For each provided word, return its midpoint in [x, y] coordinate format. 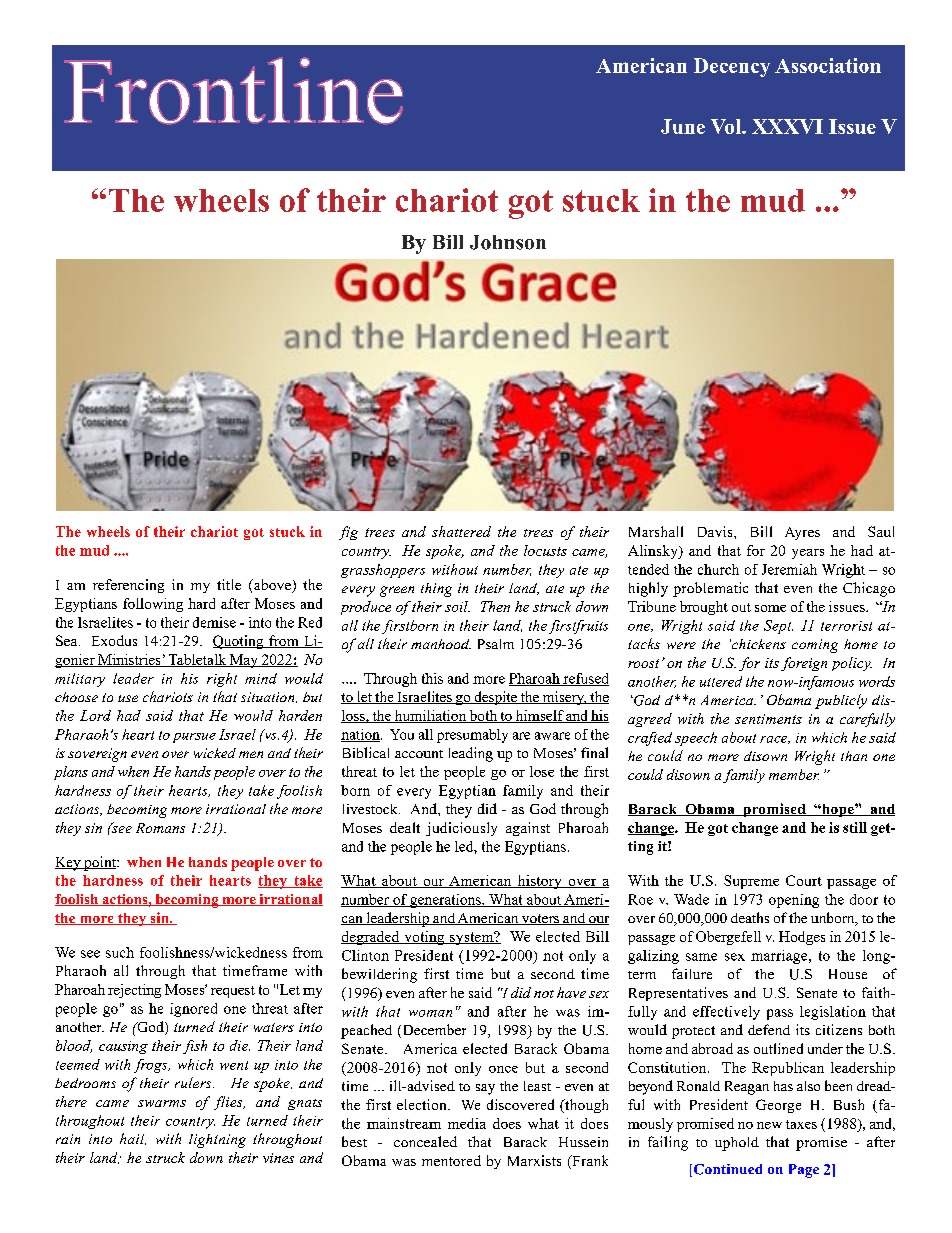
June [683, 126]
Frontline [233, 91]
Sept [778, 627]
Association [828, 65]
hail [133, 1139]
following [153, 605]
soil [457, 606]
